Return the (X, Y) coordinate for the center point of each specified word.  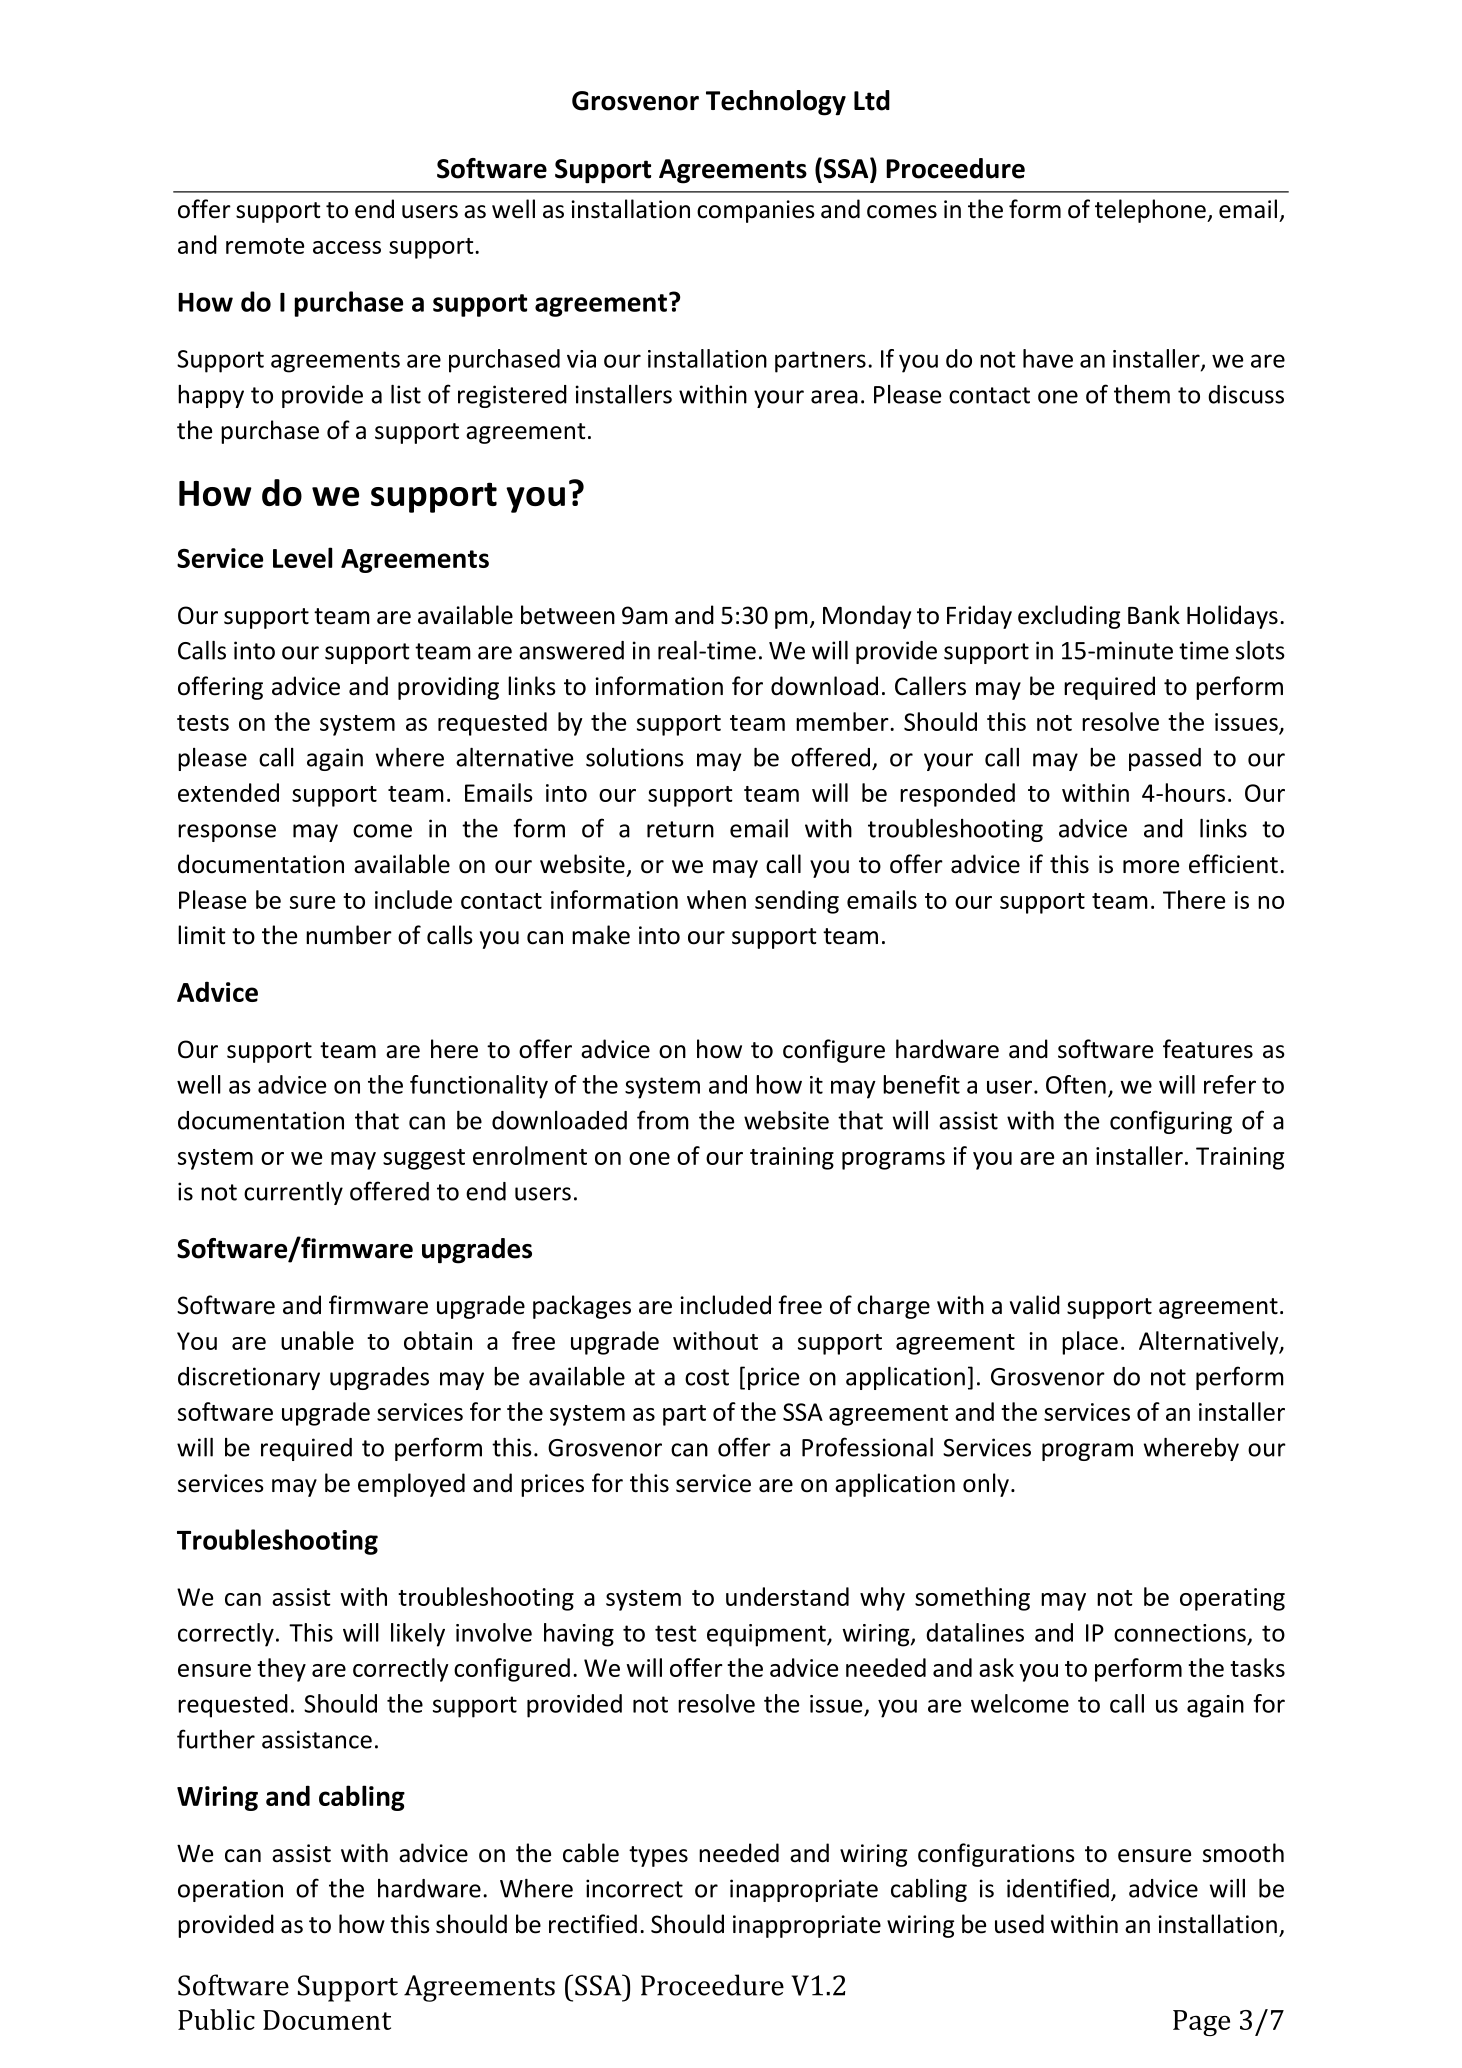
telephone (1151, 211)
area (834, 397)
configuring (1171, 1122)
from (663, 1120)
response (227, 833)
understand (787, 1596)
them (1142, 394)
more (1151, 867)
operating (1232, 1599)
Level (302, 557)
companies (756, 211)
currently (293, 1193)
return (680, 829)
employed (411, 1485)
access (347, 247)
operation (230, 1890)
